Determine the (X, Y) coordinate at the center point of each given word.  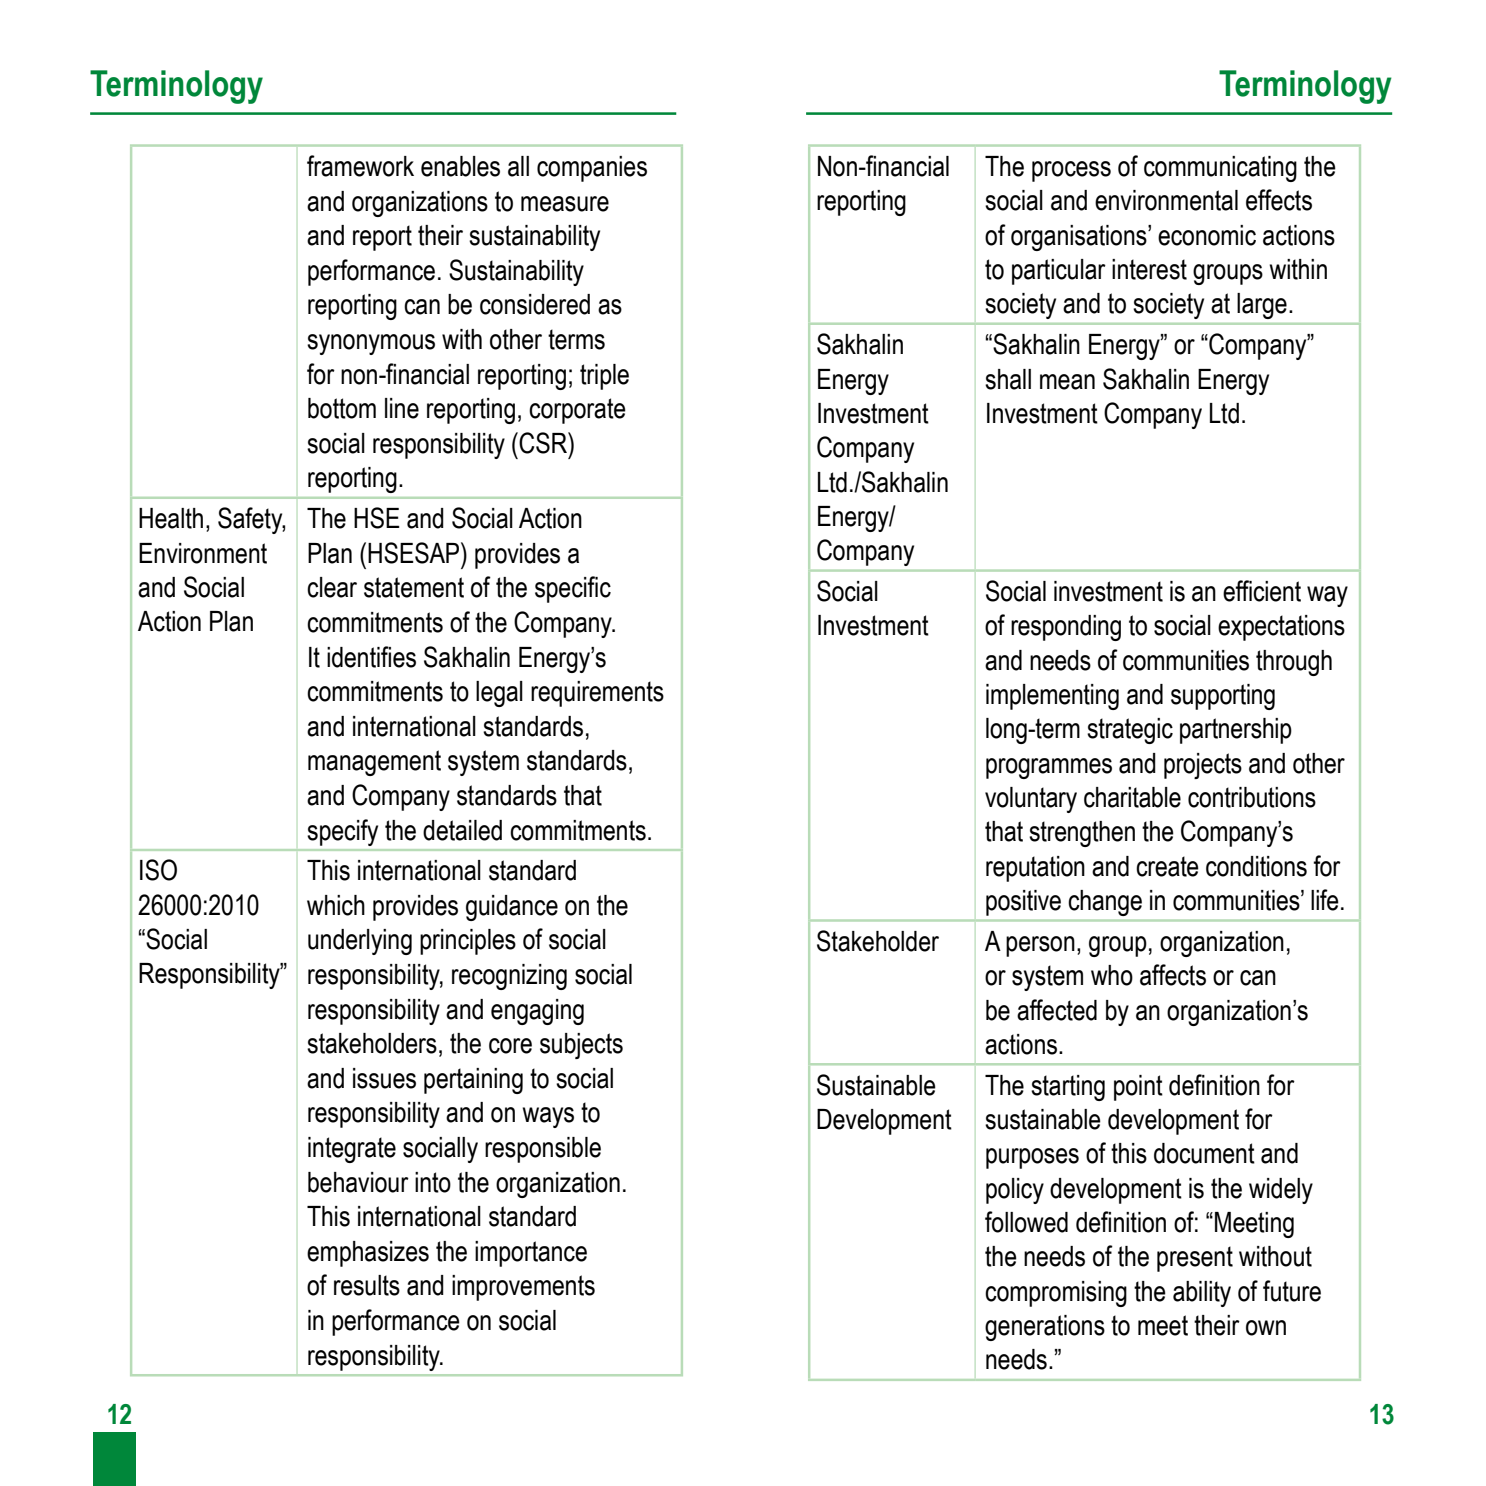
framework (360, 166)
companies (592, 169)
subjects (581, 1046)
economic (1207, 235)
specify (342, 832)
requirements (597, 694)
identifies (371, 657)
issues (384, 1078)
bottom (342, 408)
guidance (512, 908)
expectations (1281, 628)
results (367, 1285)
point (1138, 1088)
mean (1067, 382)
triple (604, 377)
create (1167, 866)
